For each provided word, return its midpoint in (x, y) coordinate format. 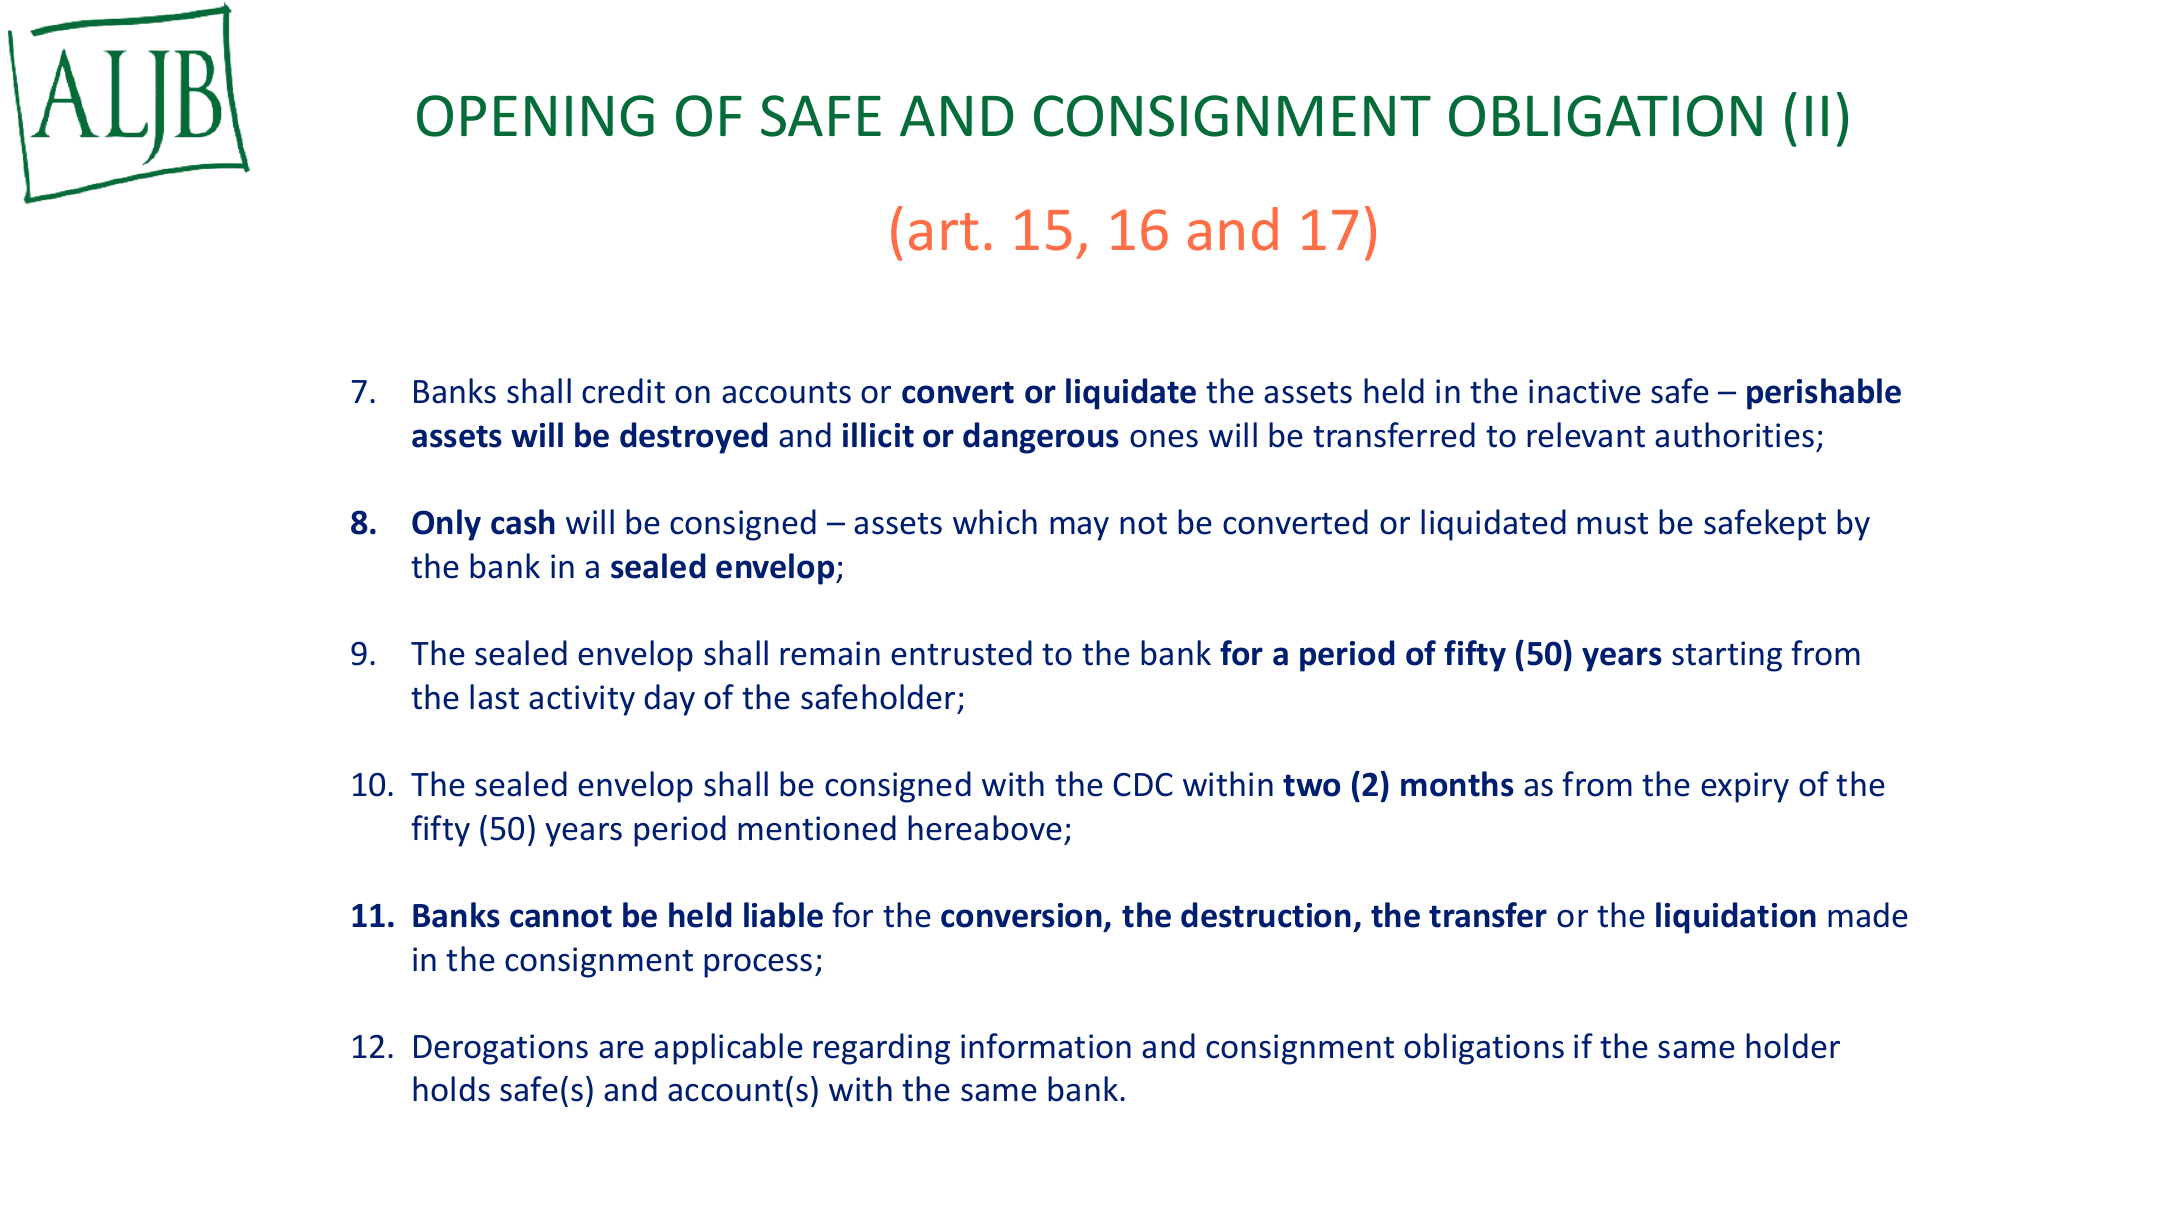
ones (1164, 439)
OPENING (535, 116)
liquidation (1736, 918)
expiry (1745, 787)
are (621, 1050)
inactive (1585, 391)
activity (582, 700)
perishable (1824, 394)
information (1046, 1046)
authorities (1734, 435)
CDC (1143, 785)
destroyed (693, 438)
